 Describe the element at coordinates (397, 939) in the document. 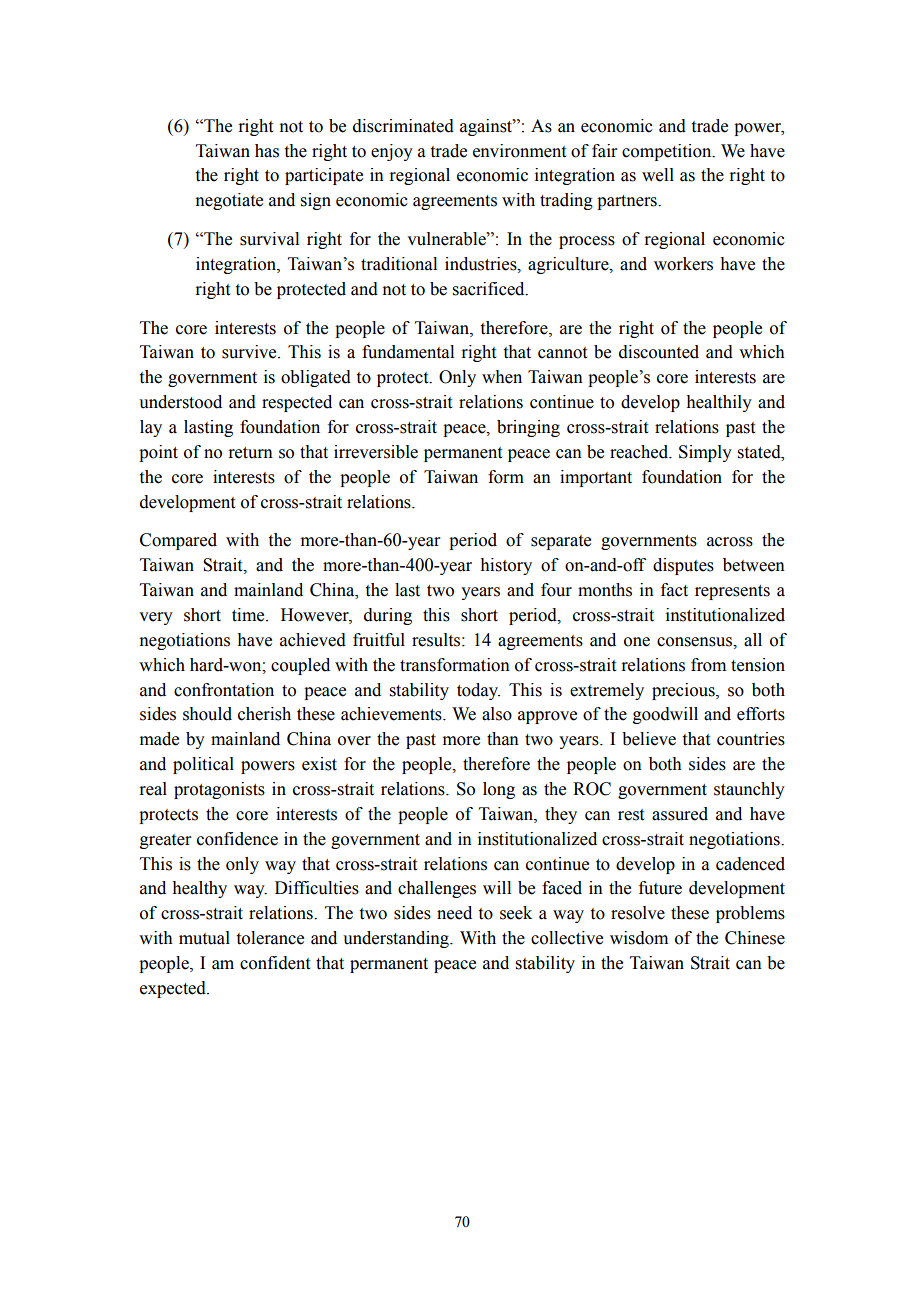

I see `understanding` at that location.
